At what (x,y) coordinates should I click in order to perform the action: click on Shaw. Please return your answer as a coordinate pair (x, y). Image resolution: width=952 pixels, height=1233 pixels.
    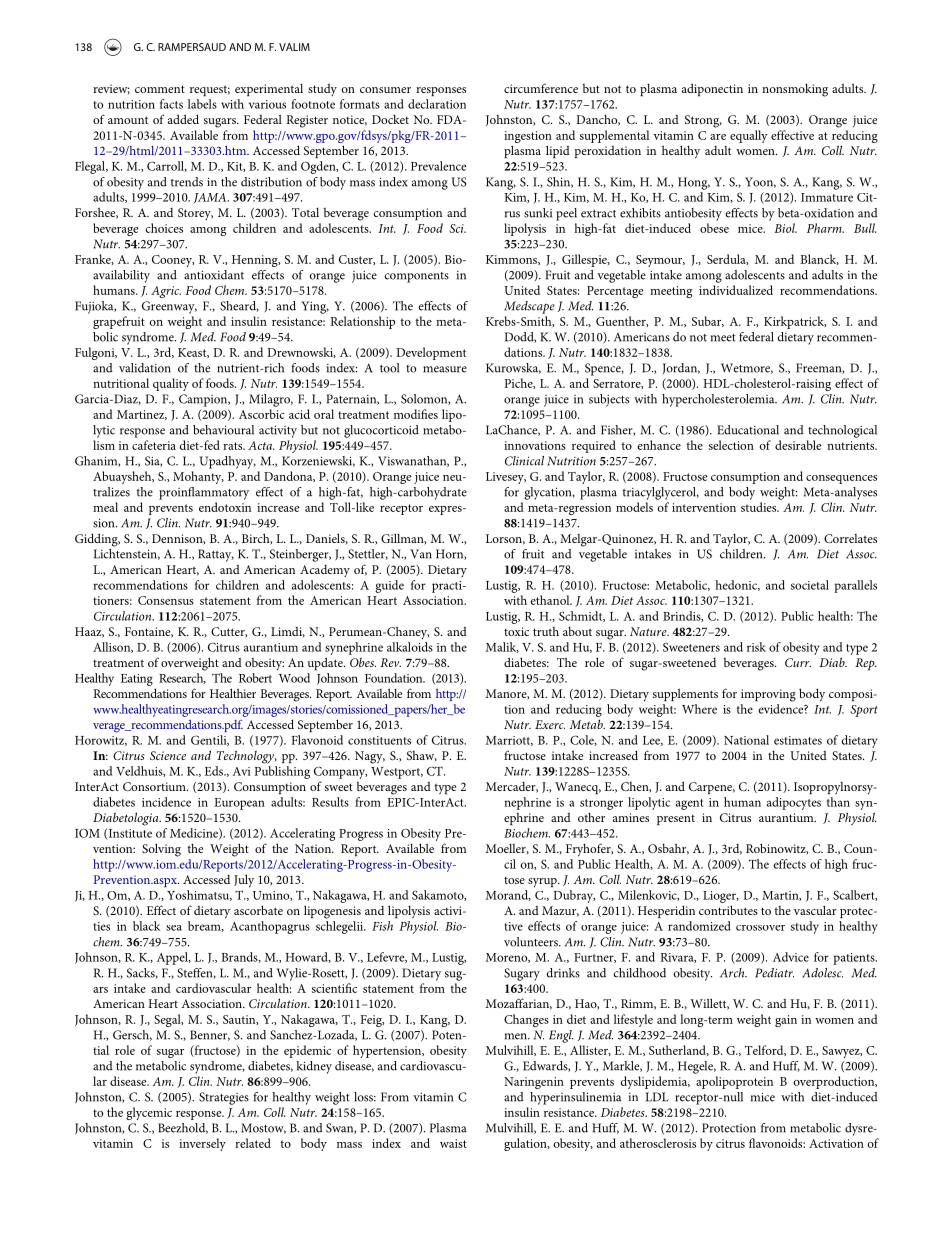
    Looking at the image, I should click on (422, 756).
